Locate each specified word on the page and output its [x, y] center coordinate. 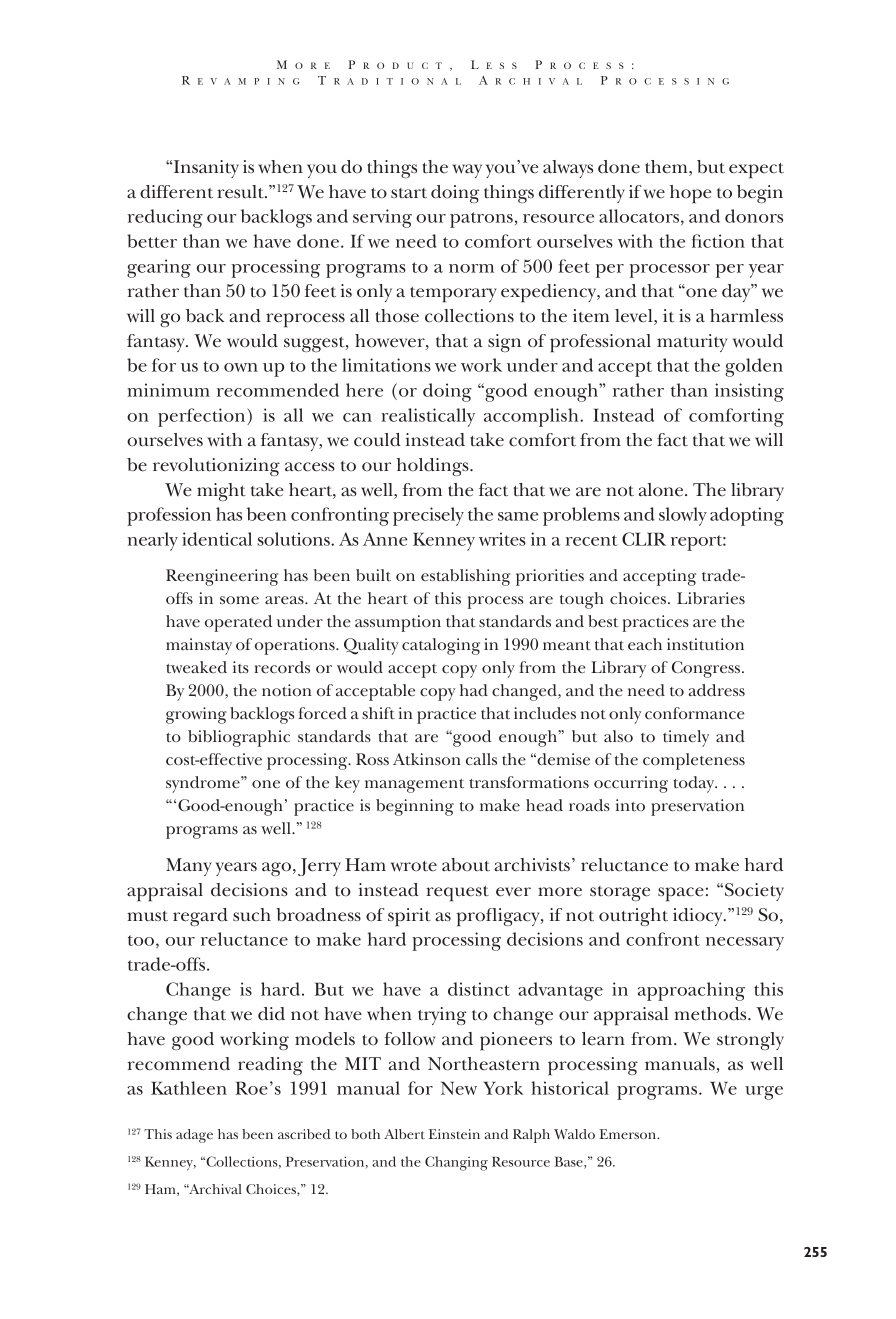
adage [194, 1136]
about [466, 865]
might [221, 492]
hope [690, 194]
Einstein [454, 1134]
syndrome [204, 784]
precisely [428, 516]
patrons [481, 220]
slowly [683, 516]
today [695, 784]
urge [764, 1093]
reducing [165, 218]
